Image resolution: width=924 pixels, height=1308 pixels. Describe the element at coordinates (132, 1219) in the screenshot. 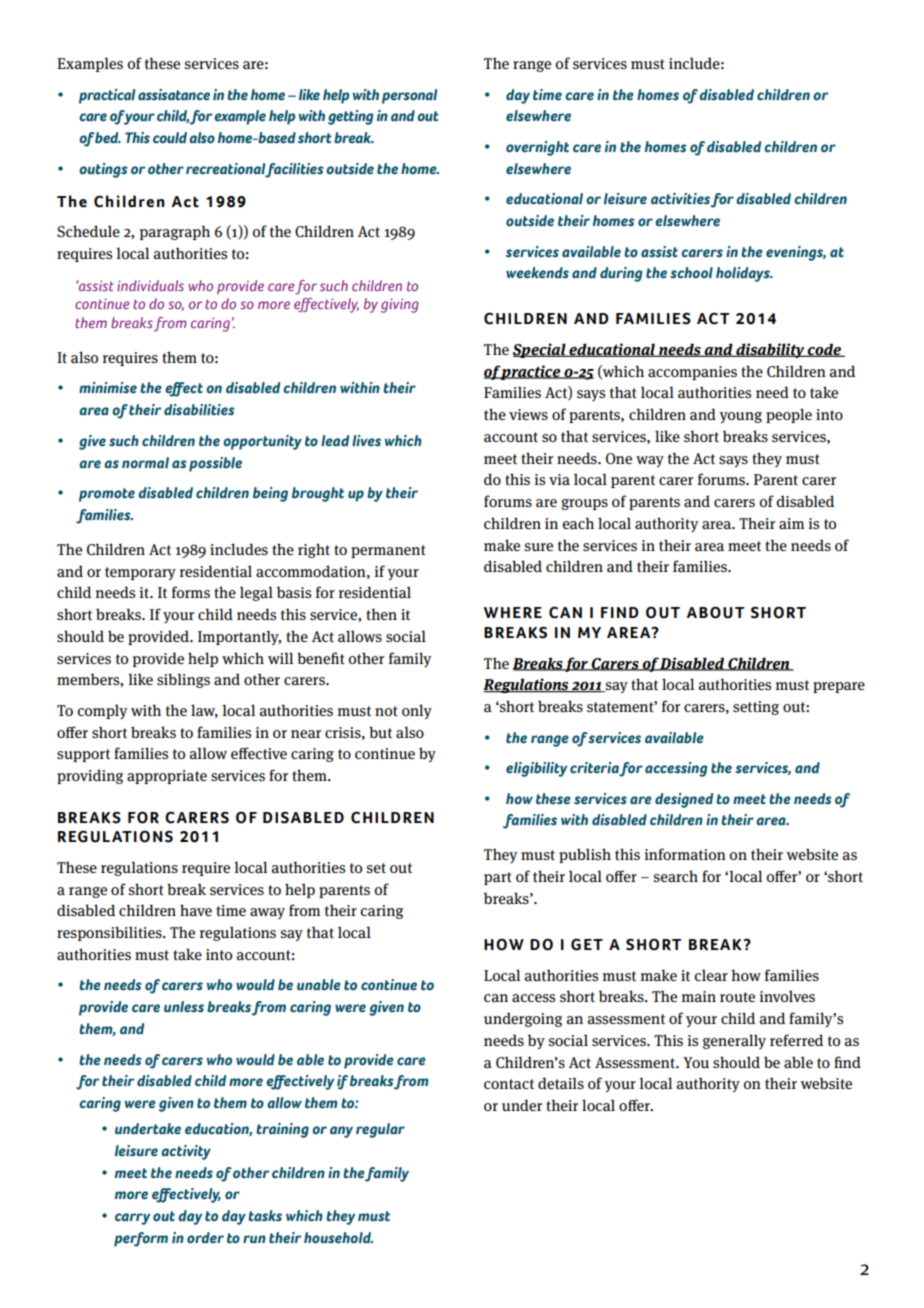

I see `carry` at that location.
